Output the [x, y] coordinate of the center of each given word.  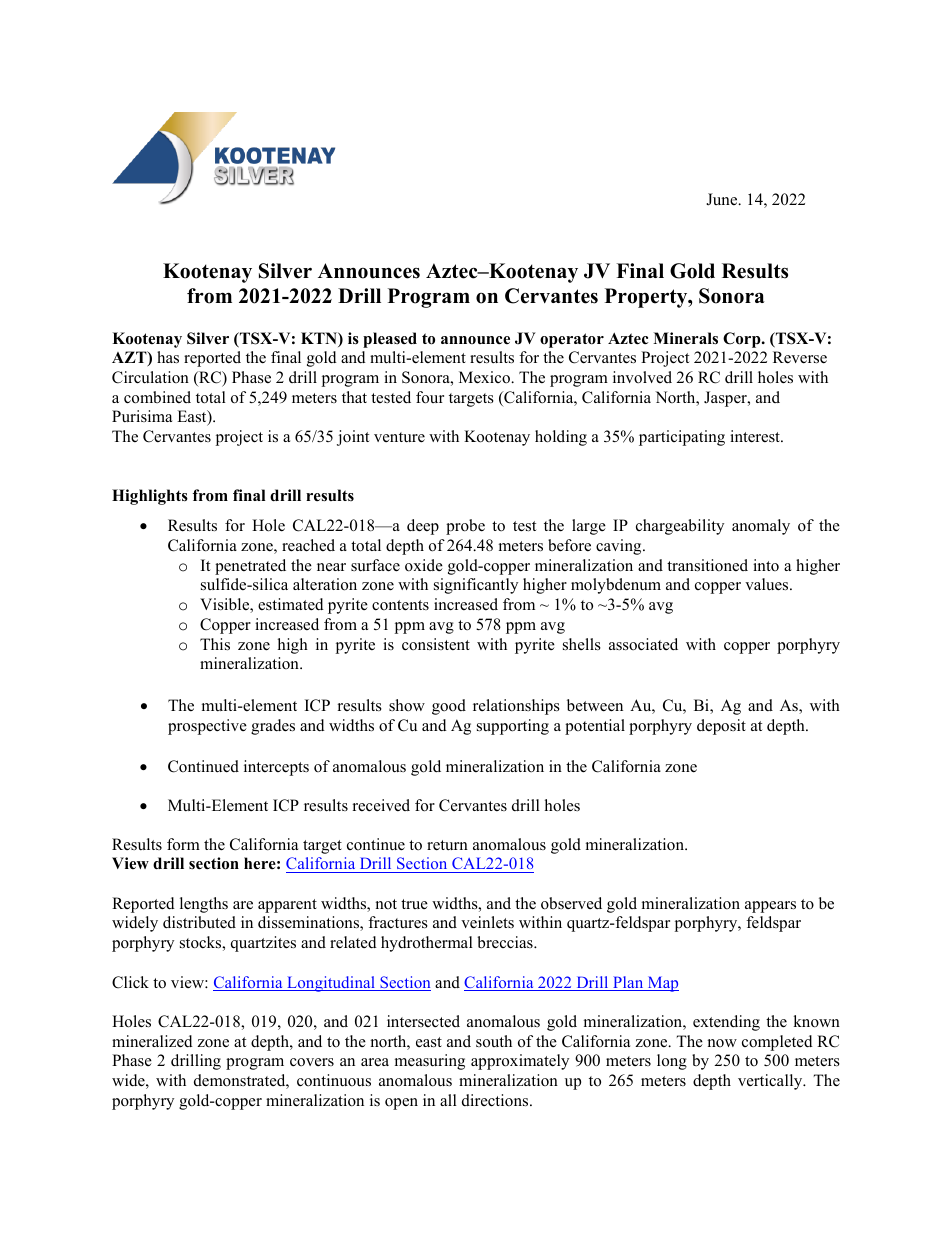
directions [496, 1100]
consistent [436, 644]
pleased [390, 340]
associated [643, 644]
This [215, 644]
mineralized [152, 1041]
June [723, 199]
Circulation [150, 377]
